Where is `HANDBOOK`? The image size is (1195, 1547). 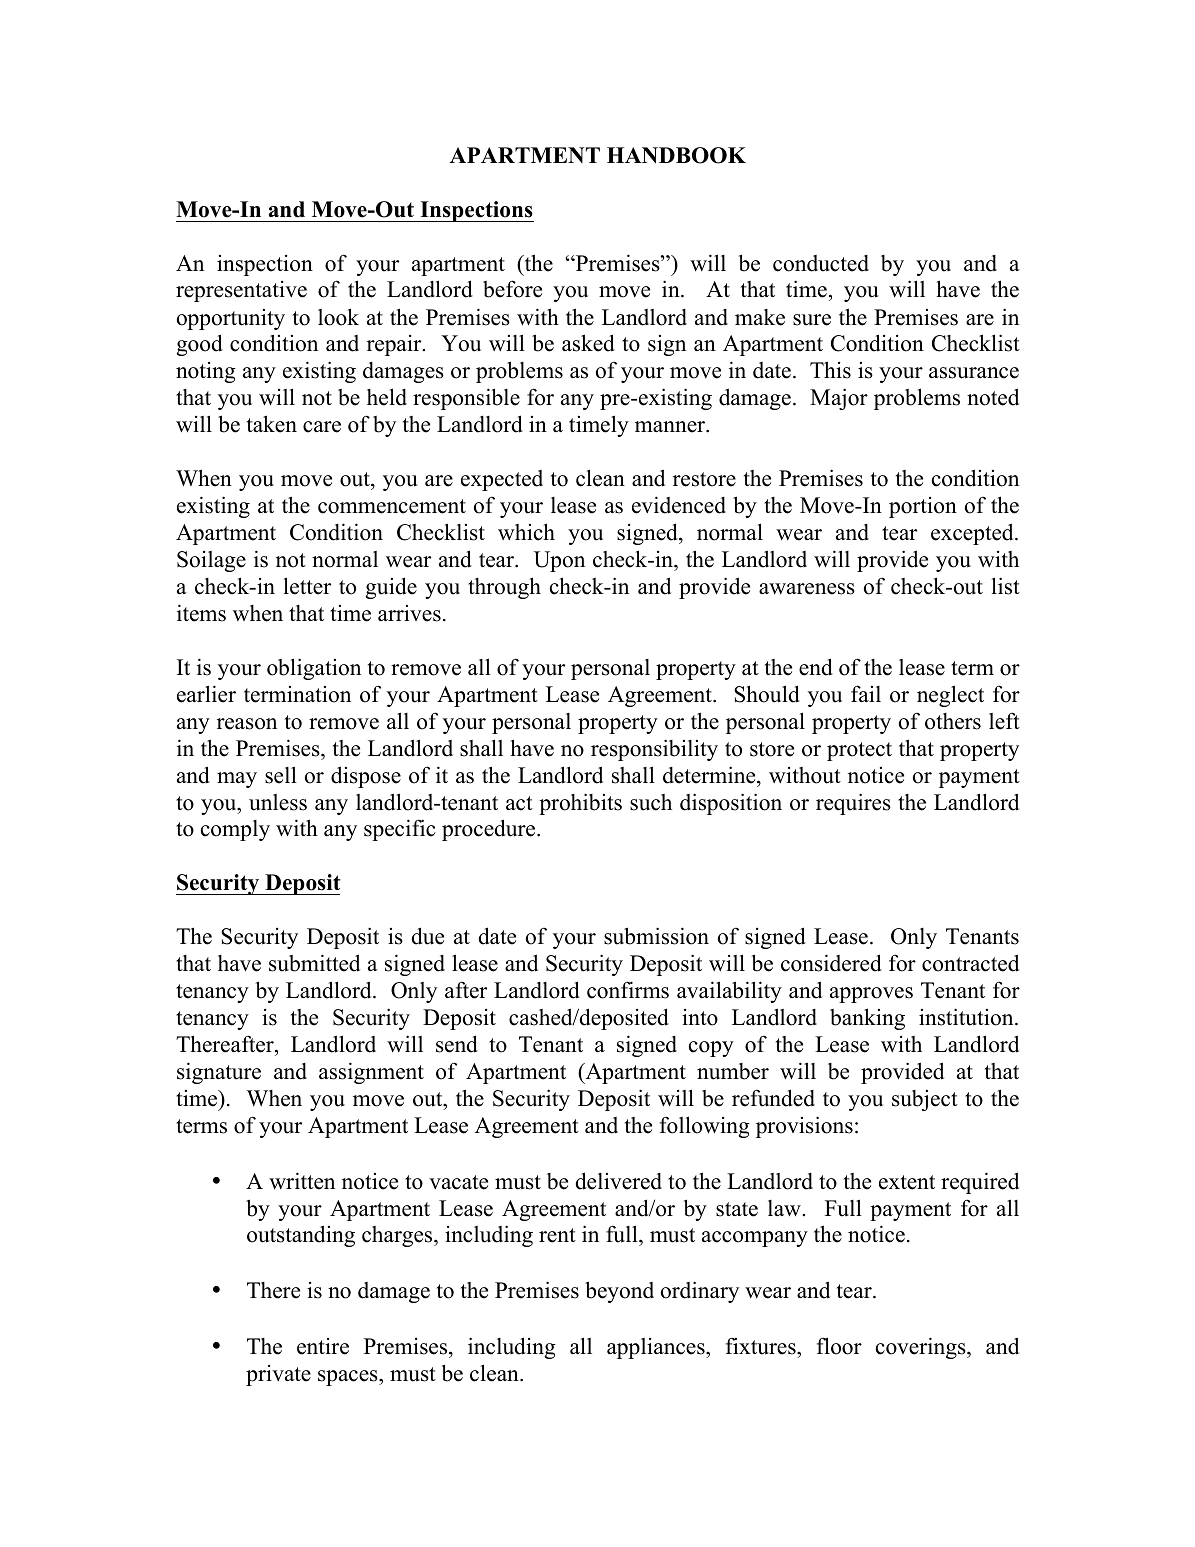
HANDBOOK is located at coordinates (676, 155).
